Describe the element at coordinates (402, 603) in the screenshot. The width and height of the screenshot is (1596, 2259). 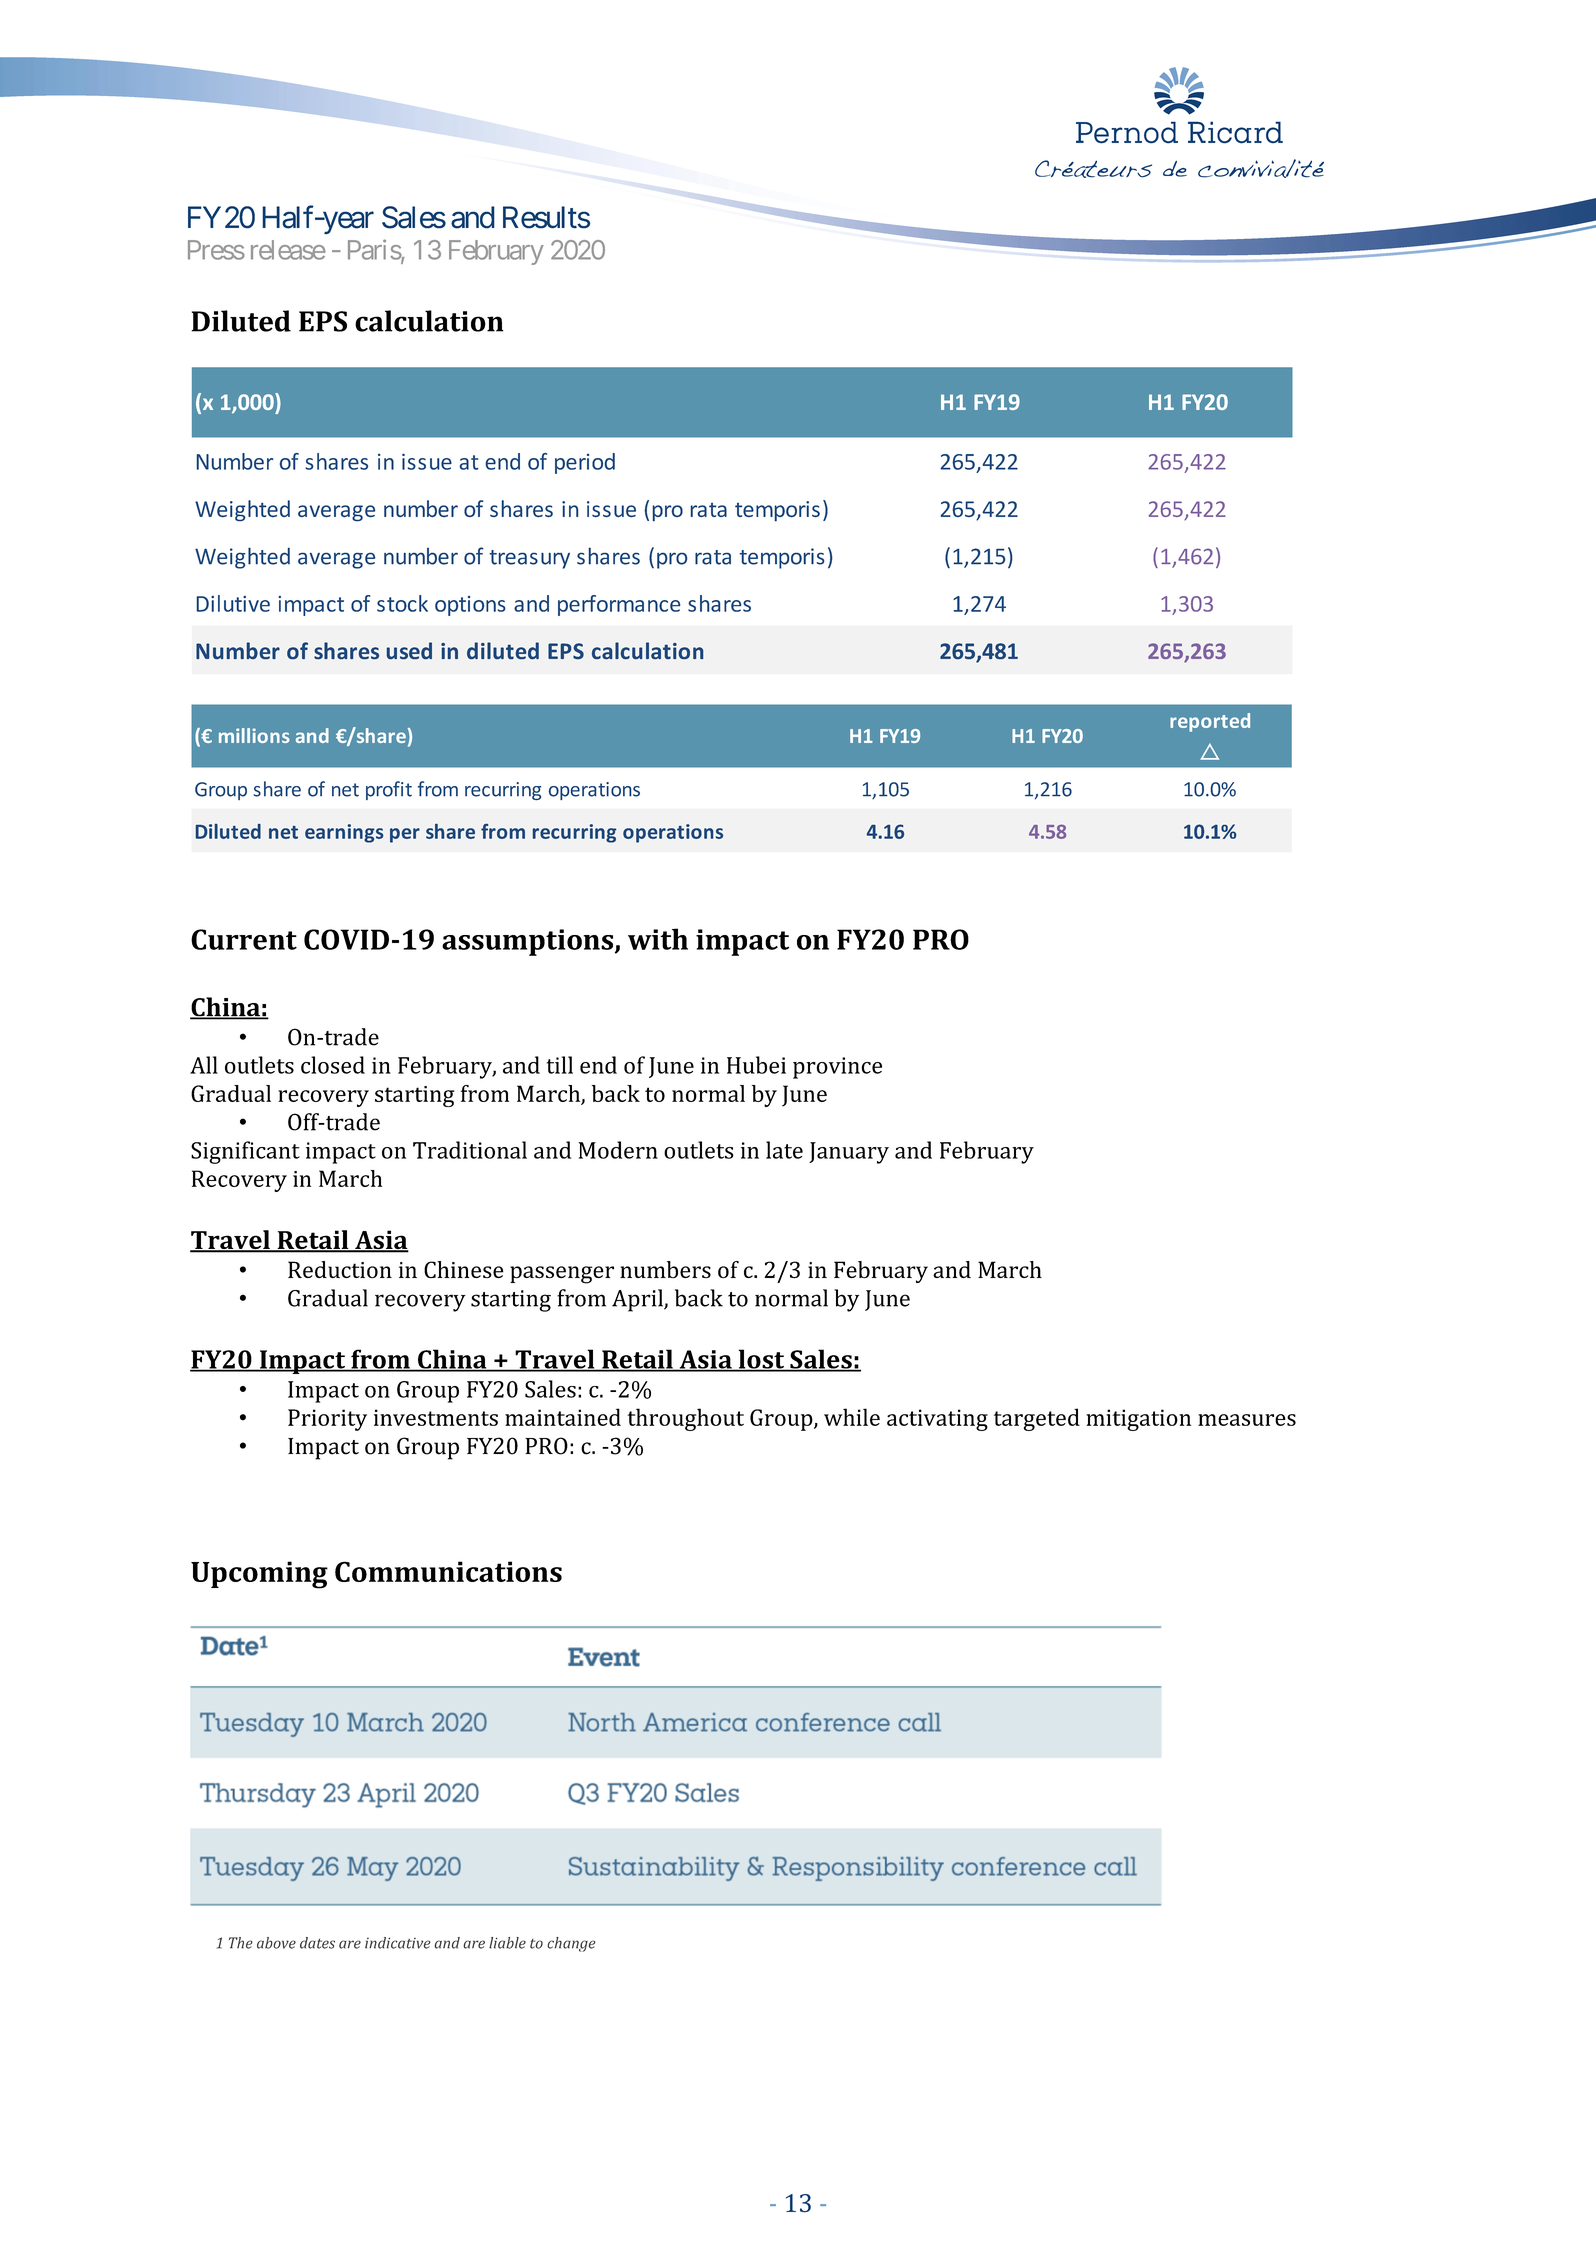
I see `stock` at that location.
